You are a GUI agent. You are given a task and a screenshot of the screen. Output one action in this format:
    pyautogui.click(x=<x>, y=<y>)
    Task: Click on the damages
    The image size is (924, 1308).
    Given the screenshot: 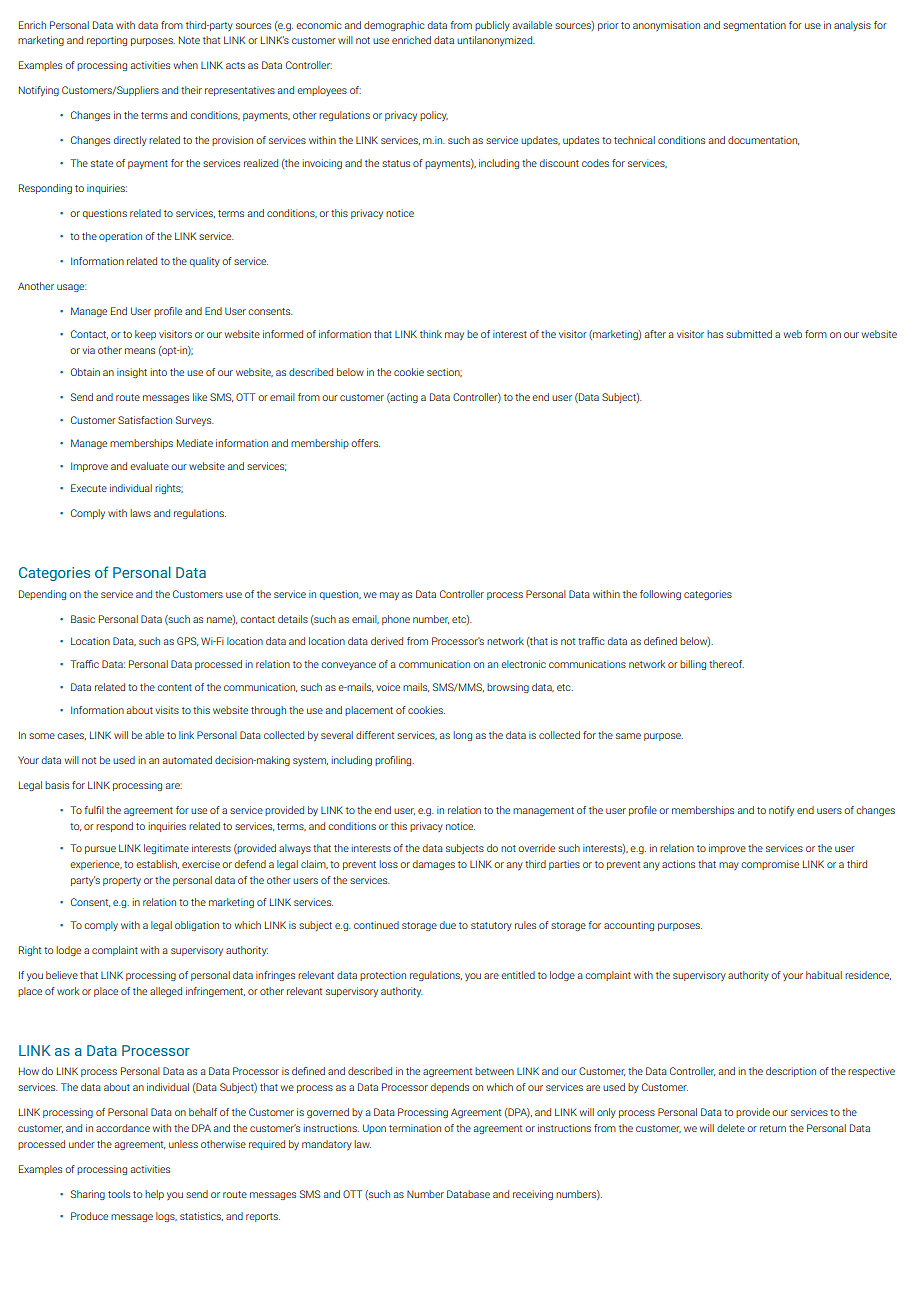 What is the action you would take?
    pyautogui.click(x=434, y=865)
